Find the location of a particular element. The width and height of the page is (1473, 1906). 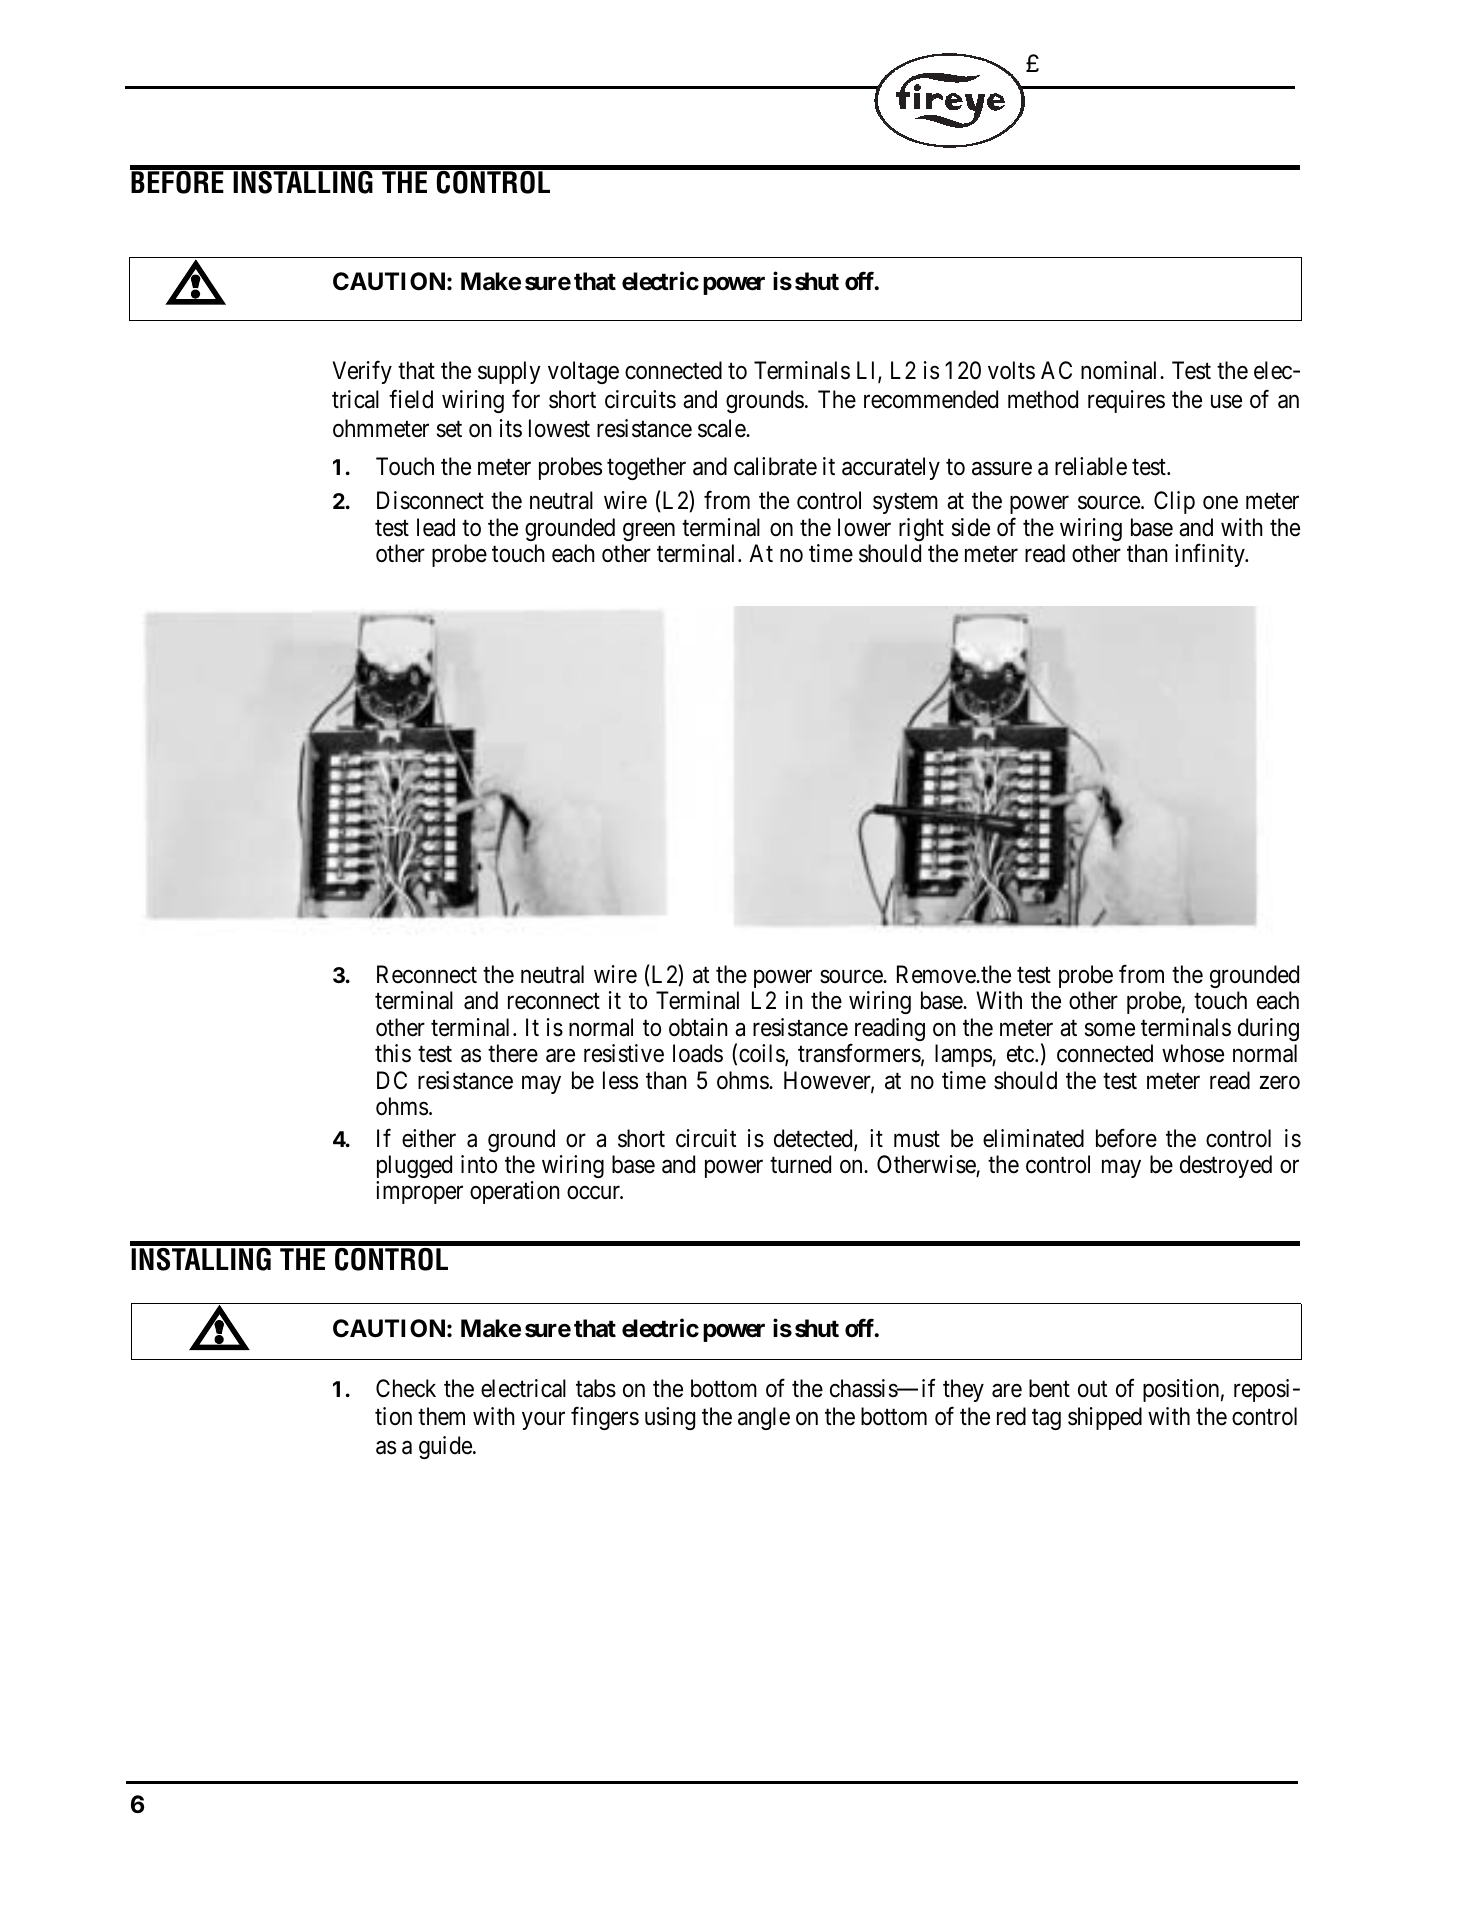

lower is located at coordinates (864, 527).
